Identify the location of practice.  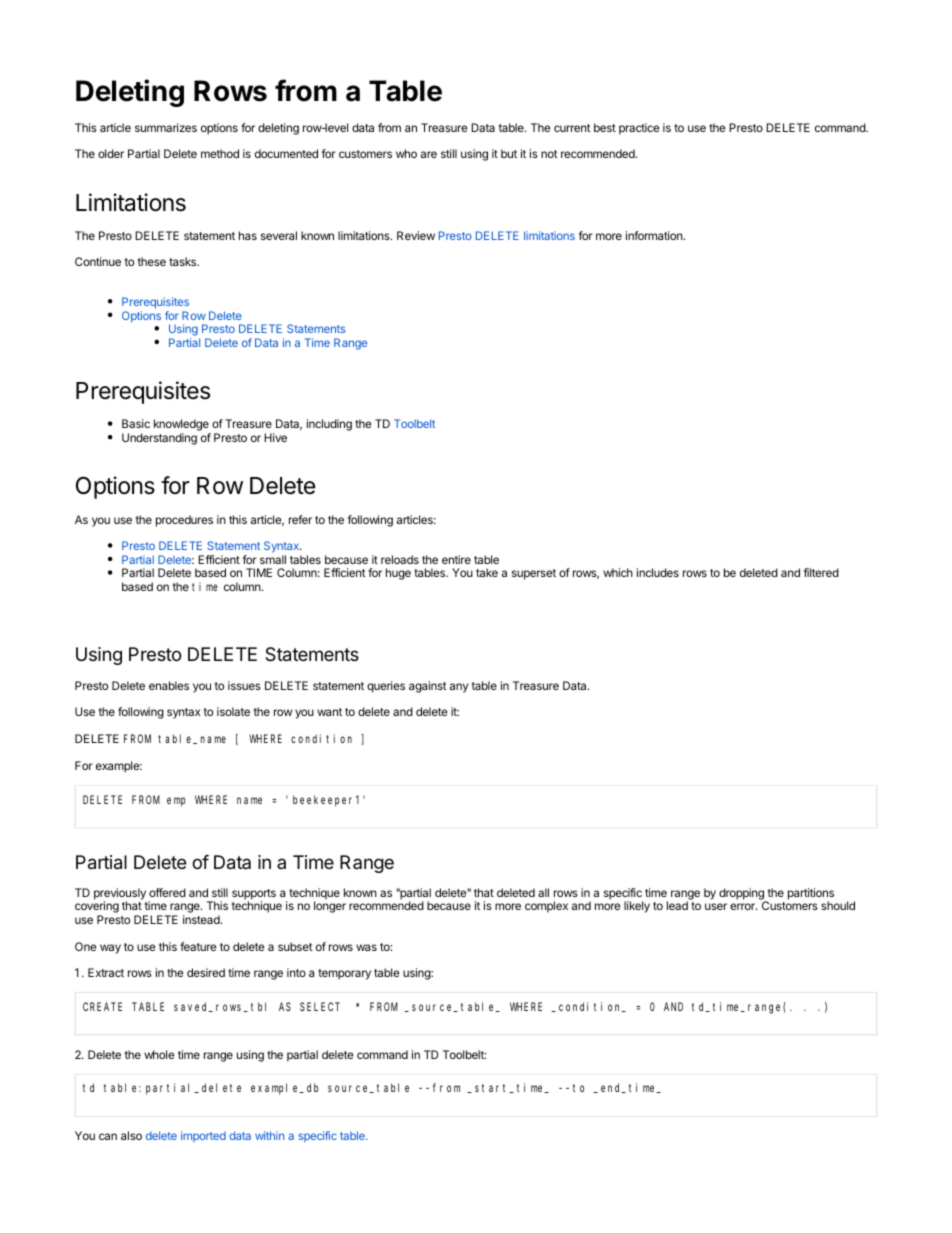
(639, 129).
